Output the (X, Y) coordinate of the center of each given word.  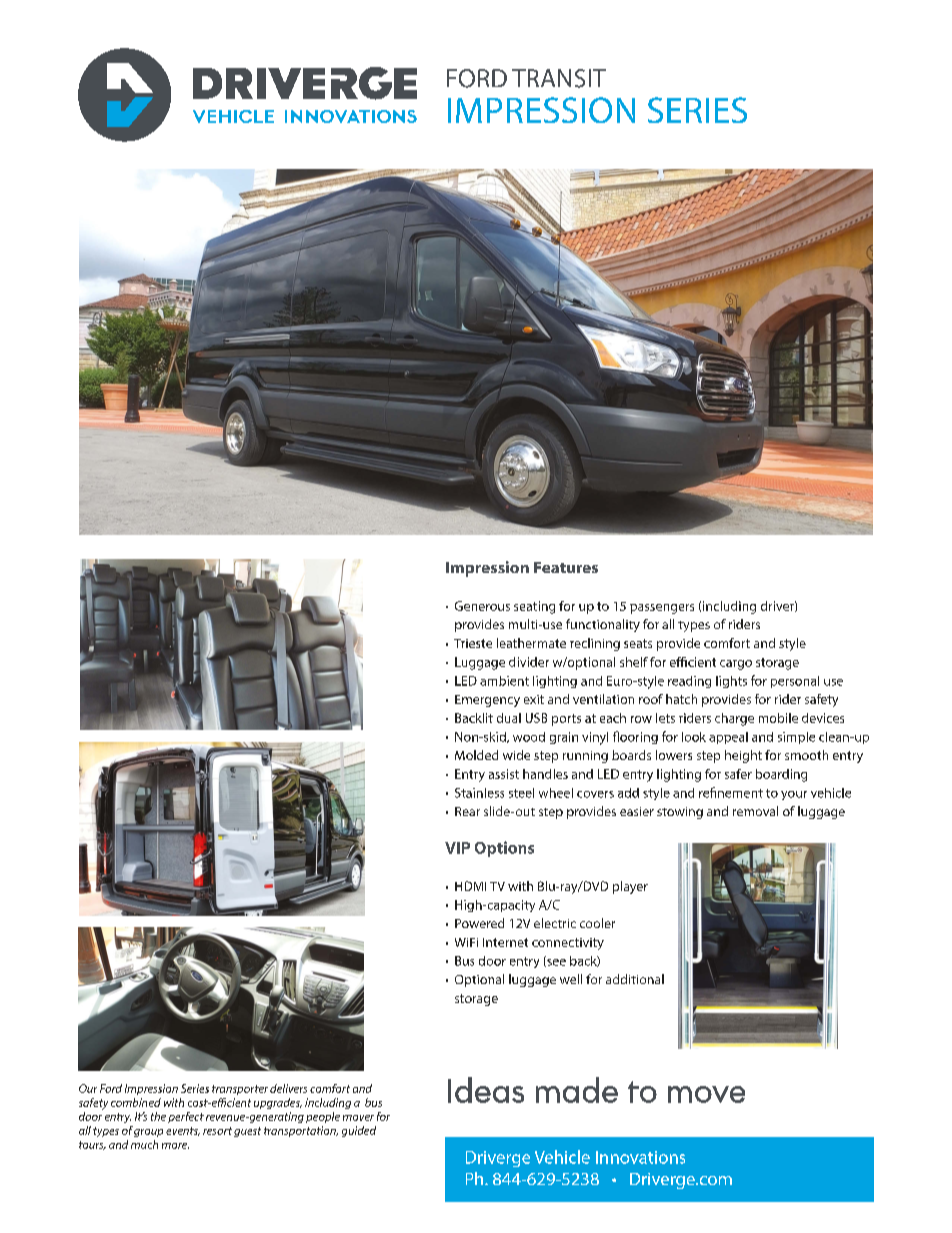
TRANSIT (559, 78)
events (183, 1131)
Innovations (640, 1157)
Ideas (486, 1090)
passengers (662, 609)
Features (566, 567)
